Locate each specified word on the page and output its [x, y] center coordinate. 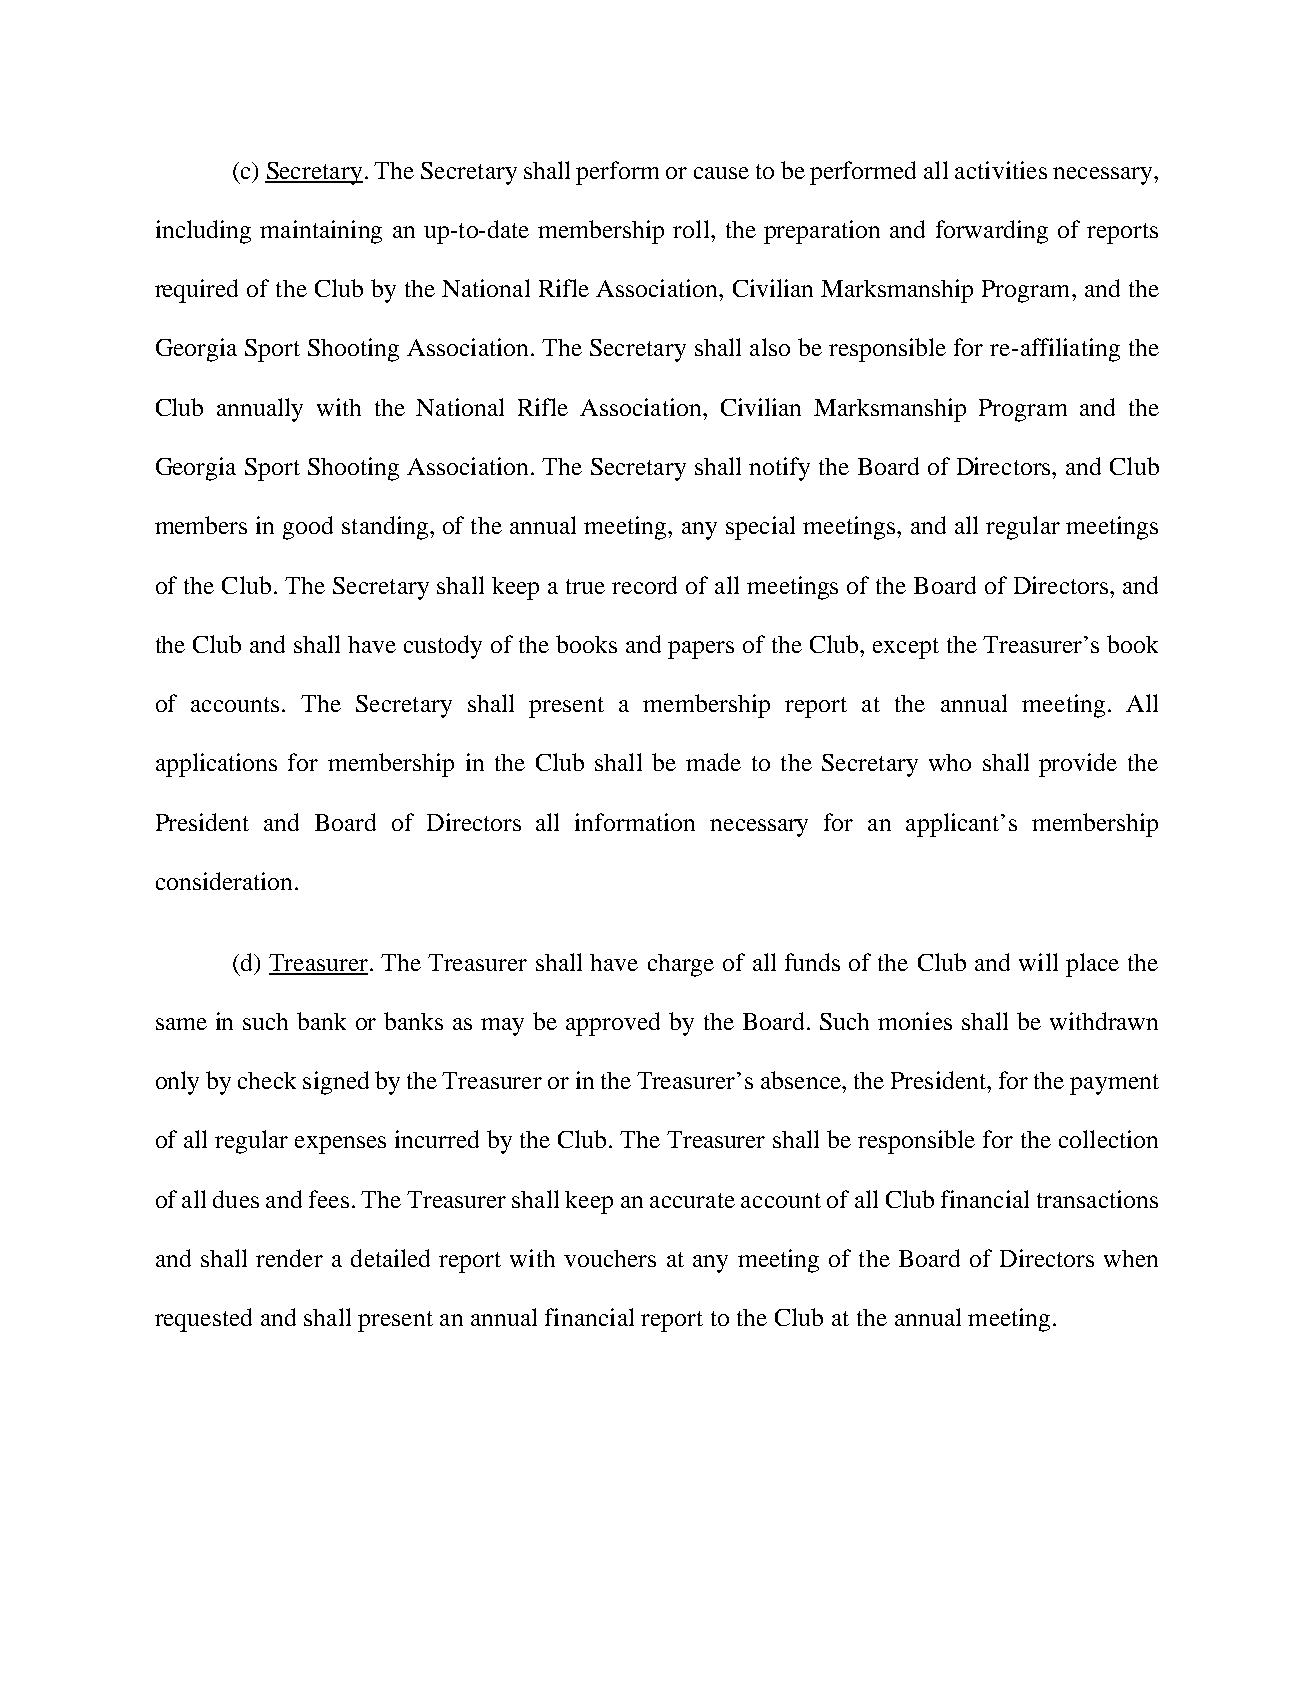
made [713, 762]
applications [216, 765]
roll [692, 229]
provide [1078, 765]
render [289, 1258]
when [1131, 1258]
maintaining [321, 232]
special [760, 528]
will [1038, 962]
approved [613, 1024]
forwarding [992, 232]
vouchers [610, 1258]
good [308, 528]
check [267, 1080]
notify [779, 469]
